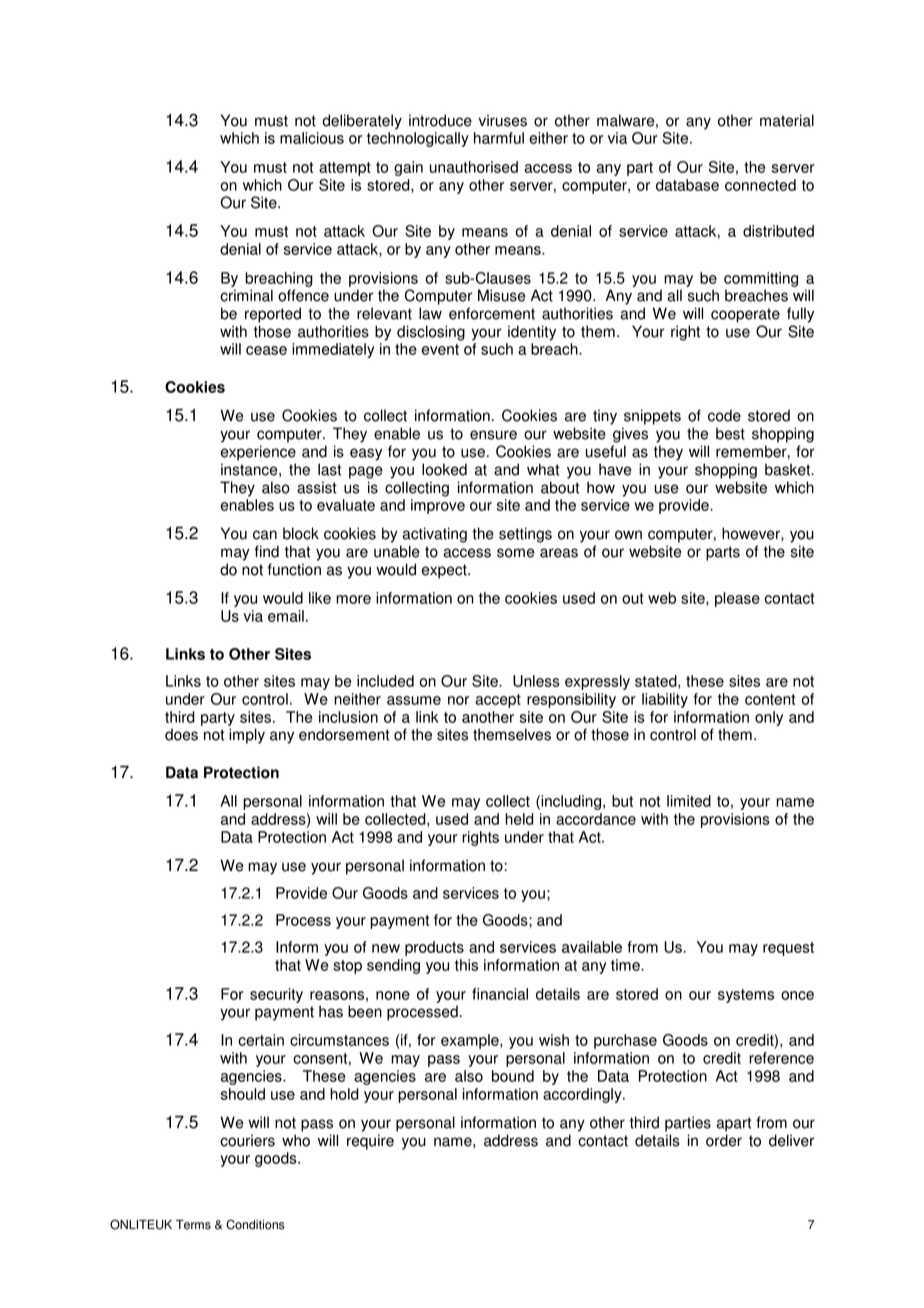 The height and width of the screenshot is (1308, 924). What do you see at coordinates (255, 1224) in the screenshot?
I see `Conditions` at bounding box center [255, 1224].
